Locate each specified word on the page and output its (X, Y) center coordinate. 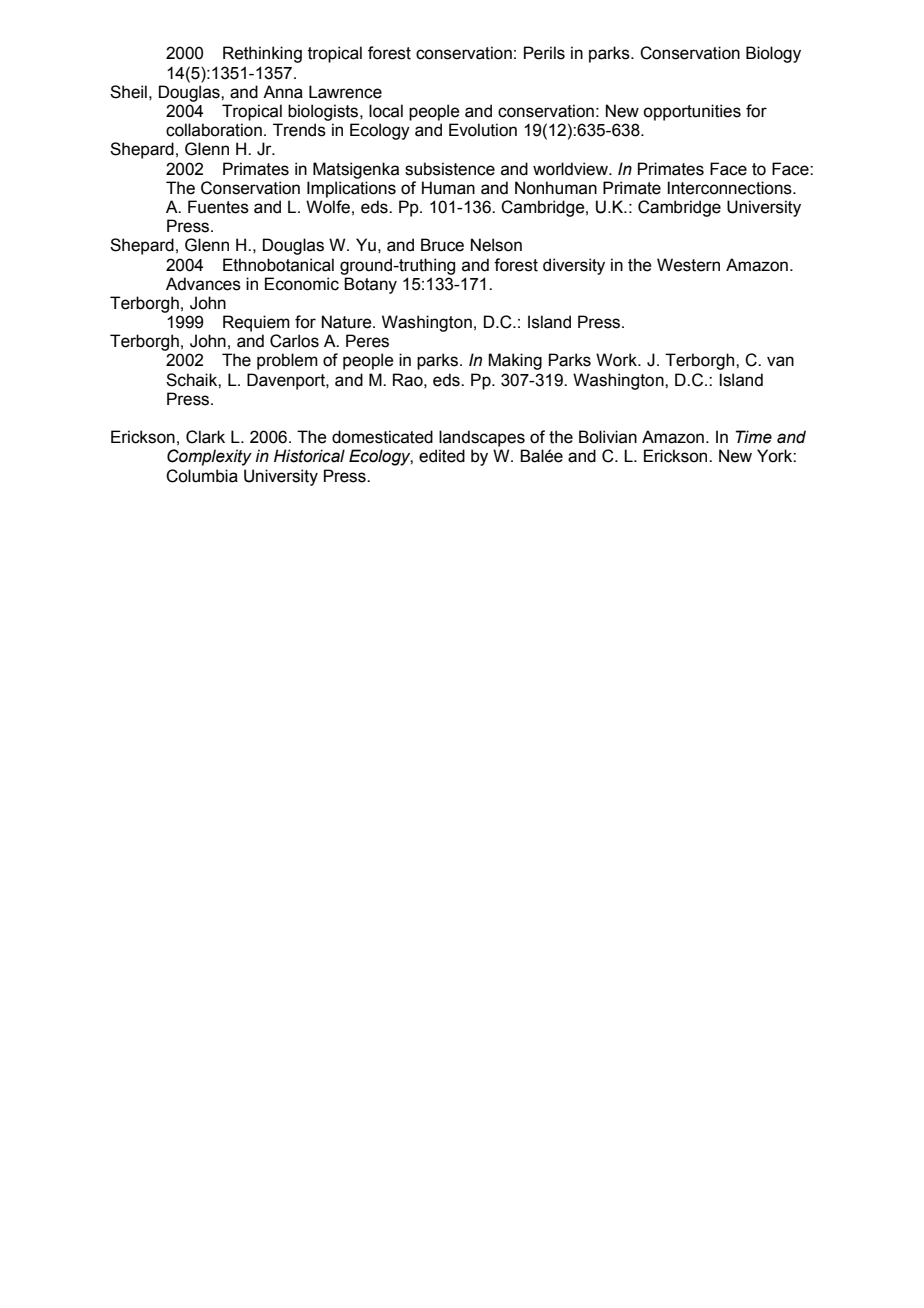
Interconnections (730, 188)
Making (515, 361)
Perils (544, 53)
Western (688, 265)
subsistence (450, 169)
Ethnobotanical (278, 265)
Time (754, 437)
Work (617, 360)
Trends (299, 130)
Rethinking (262, 54)
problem (287, 361)
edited (442, 456)
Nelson (496, 245)
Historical (309, 456)
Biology (773, 54)
